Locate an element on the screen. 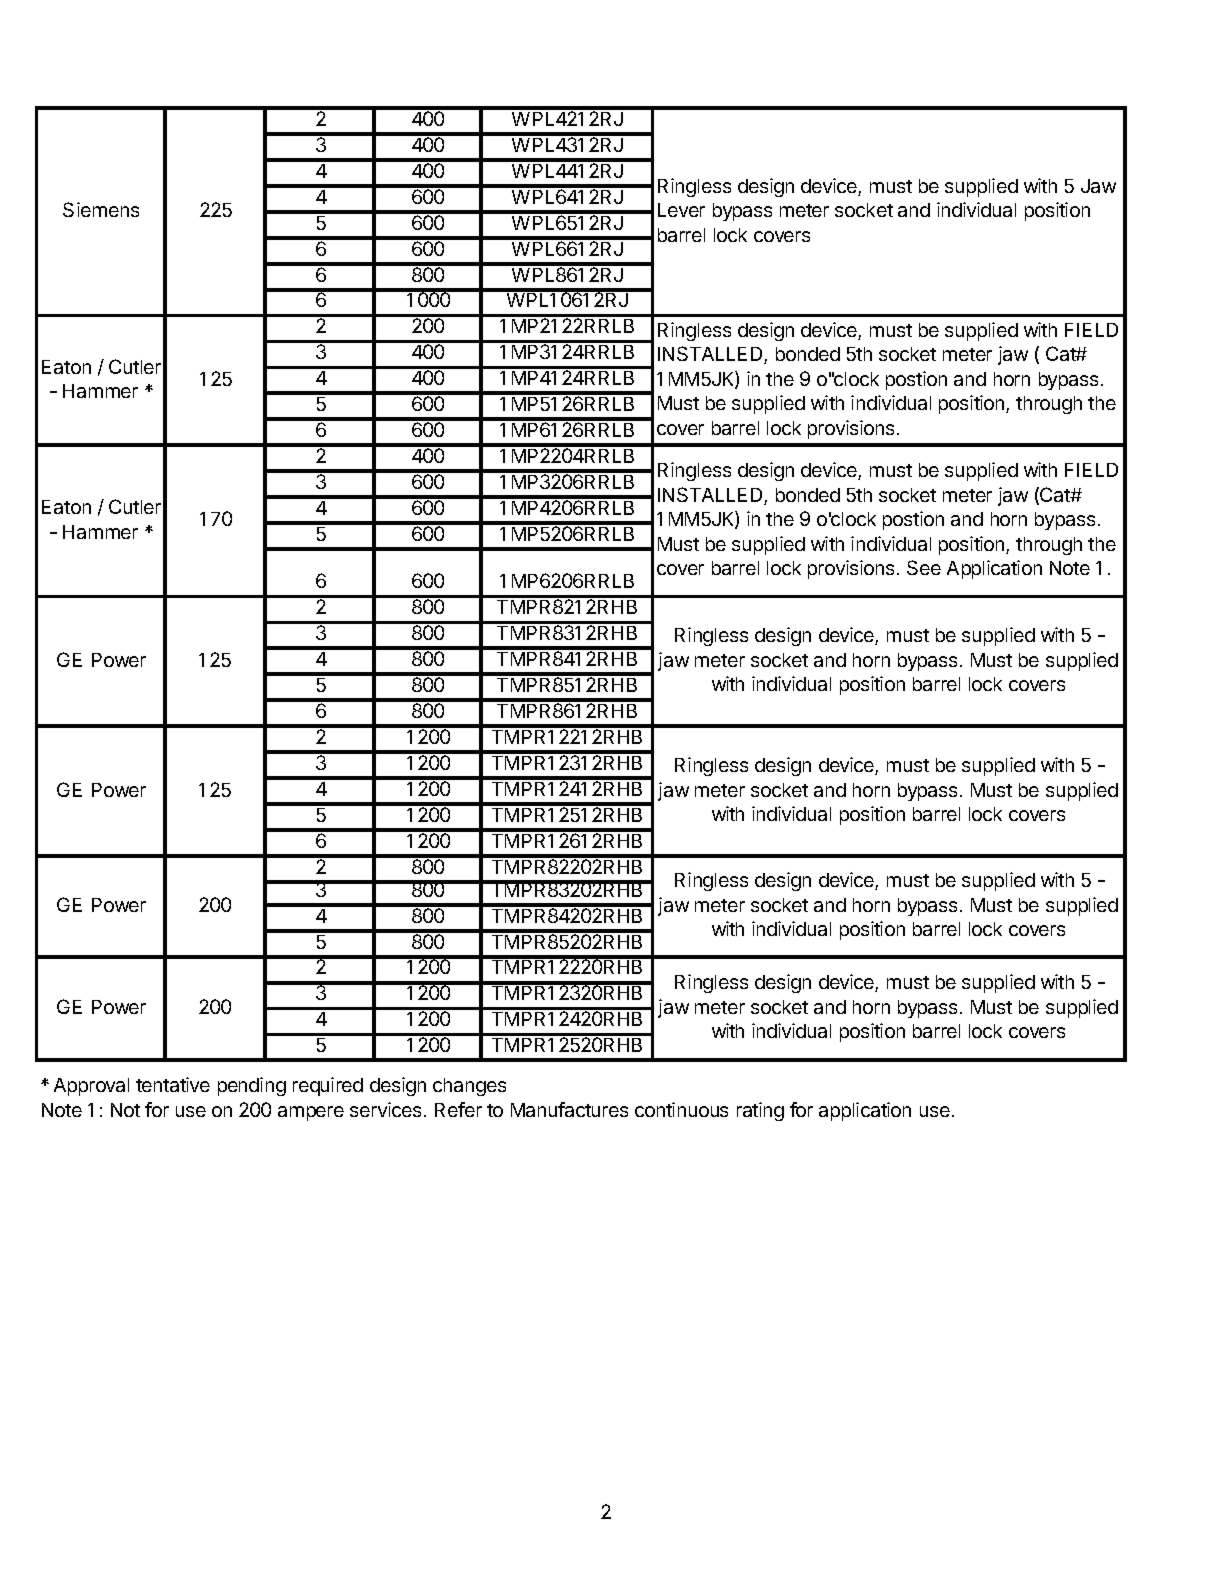 The width and height of the screenshot is (1213, 1570). See is located at coordinates (924, 567).
